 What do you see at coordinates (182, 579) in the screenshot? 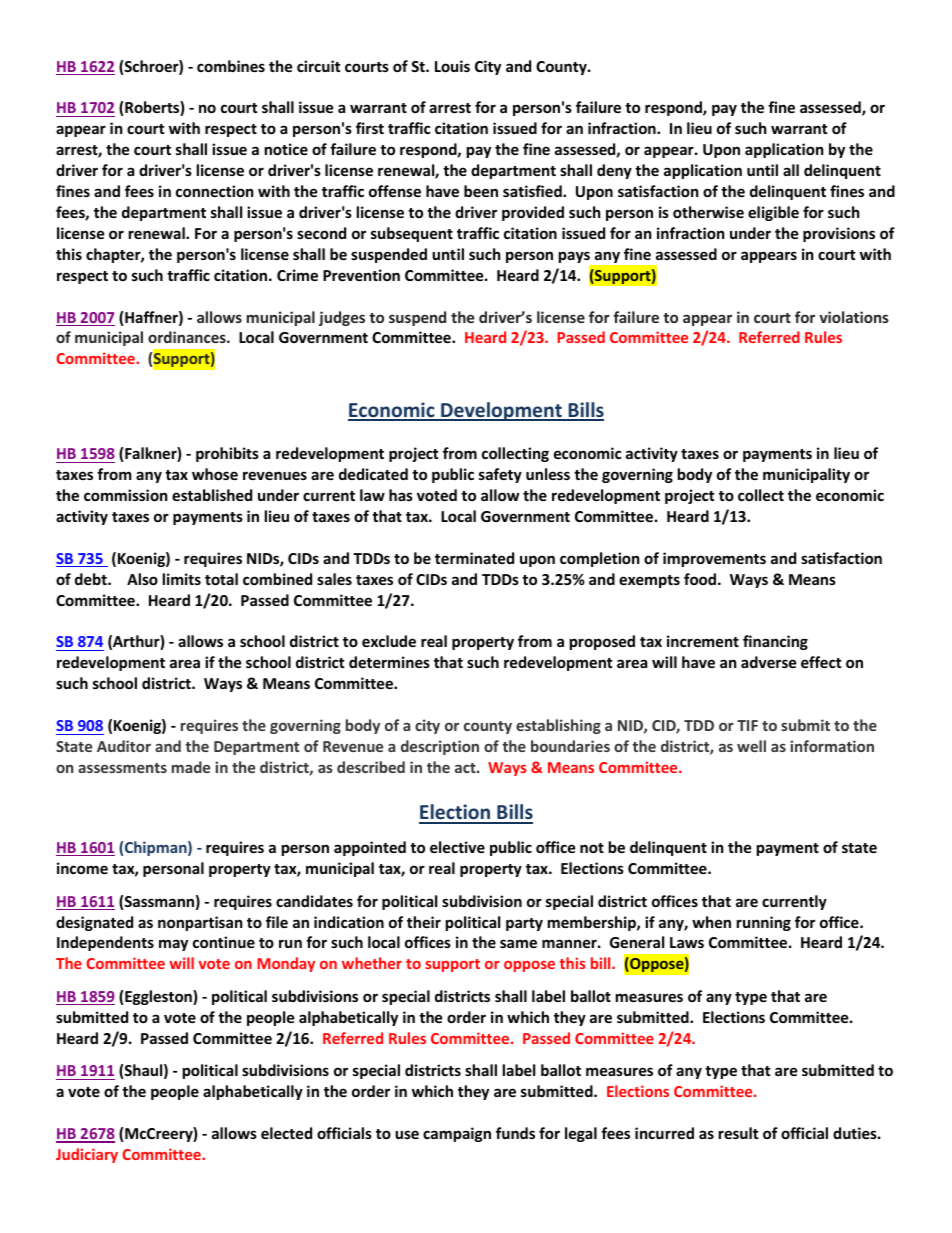
I see `limits` at bounding box center [182, 579].
